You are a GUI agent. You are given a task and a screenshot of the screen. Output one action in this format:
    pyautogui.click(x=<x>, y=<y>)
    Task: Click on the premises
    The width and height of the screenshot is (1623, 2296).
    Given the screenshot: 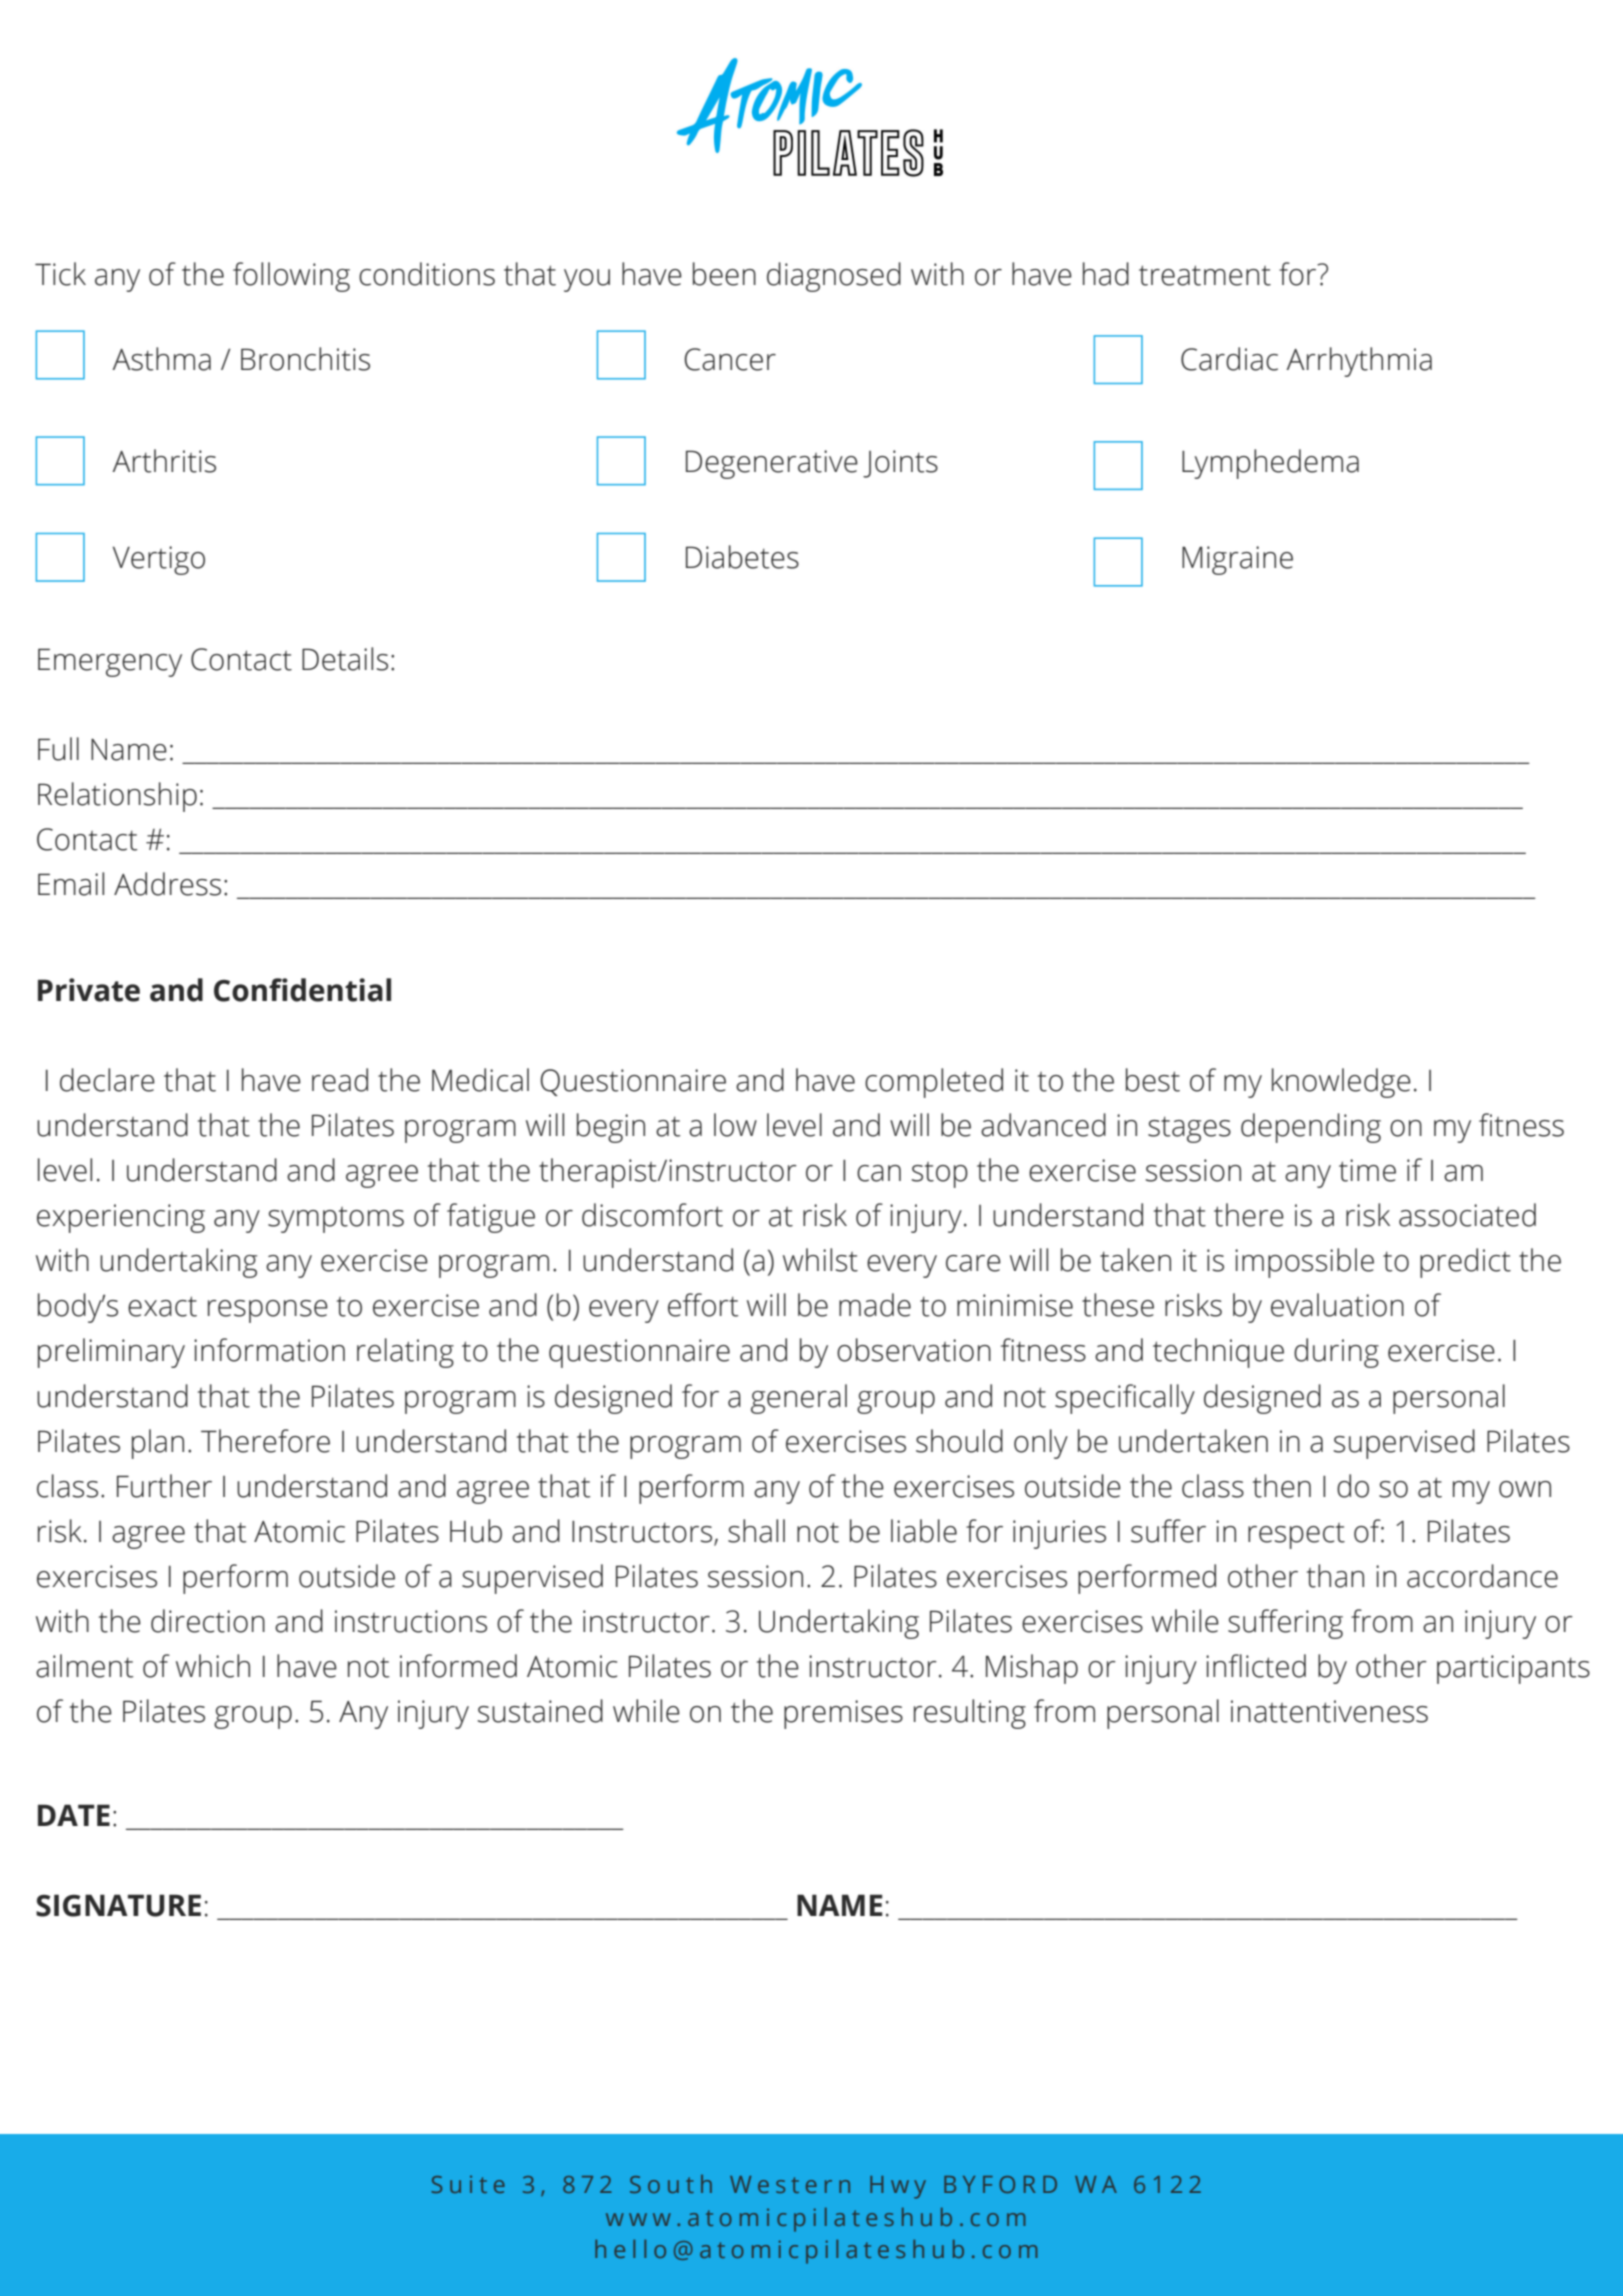 What is the action you would take?
    pyautogui.click(x=843, y=1714)
